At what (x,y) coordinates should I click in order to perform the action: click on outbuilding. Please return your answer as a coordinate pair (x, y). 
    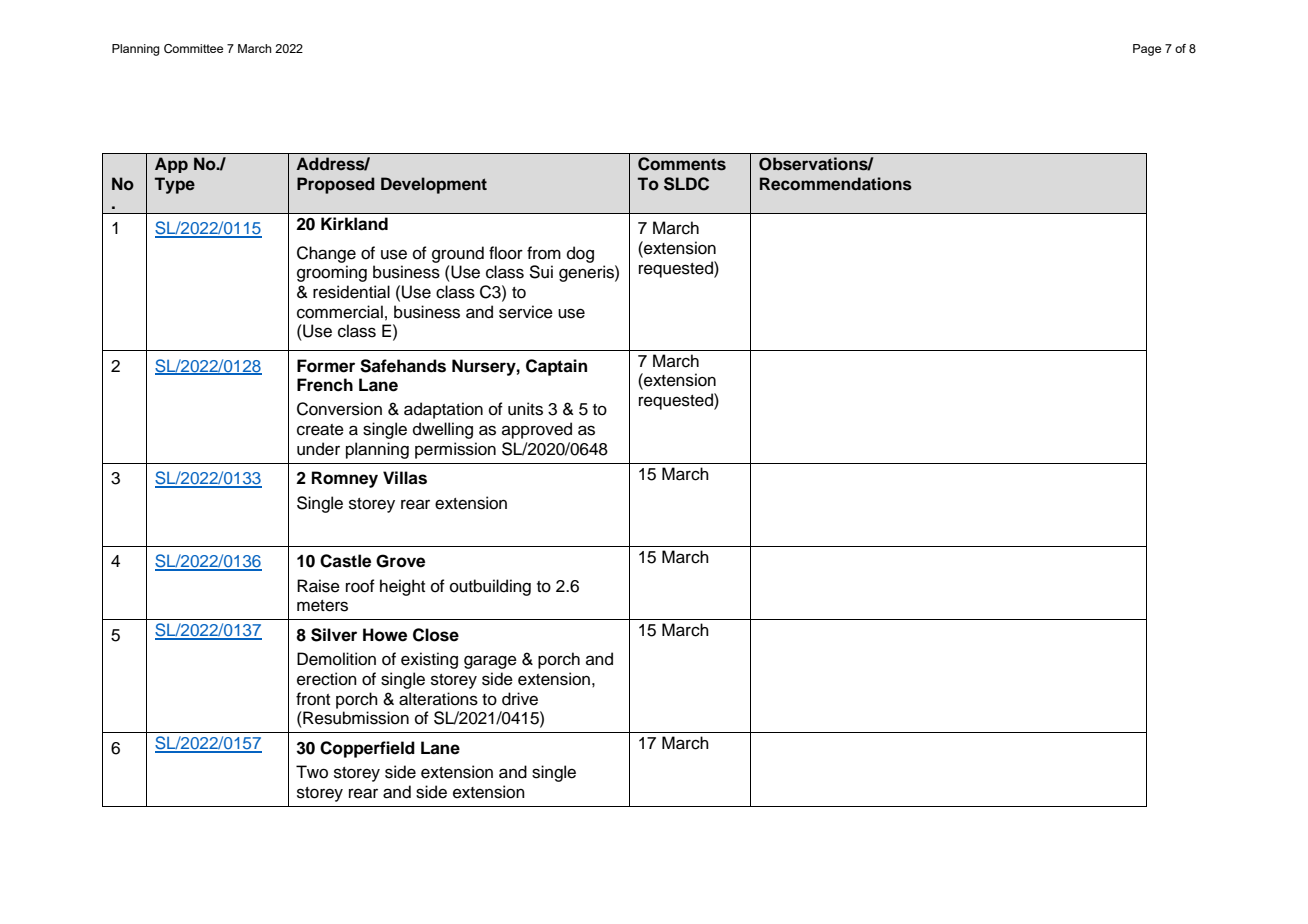
    Looking at the image, I should click on (490, 587).
